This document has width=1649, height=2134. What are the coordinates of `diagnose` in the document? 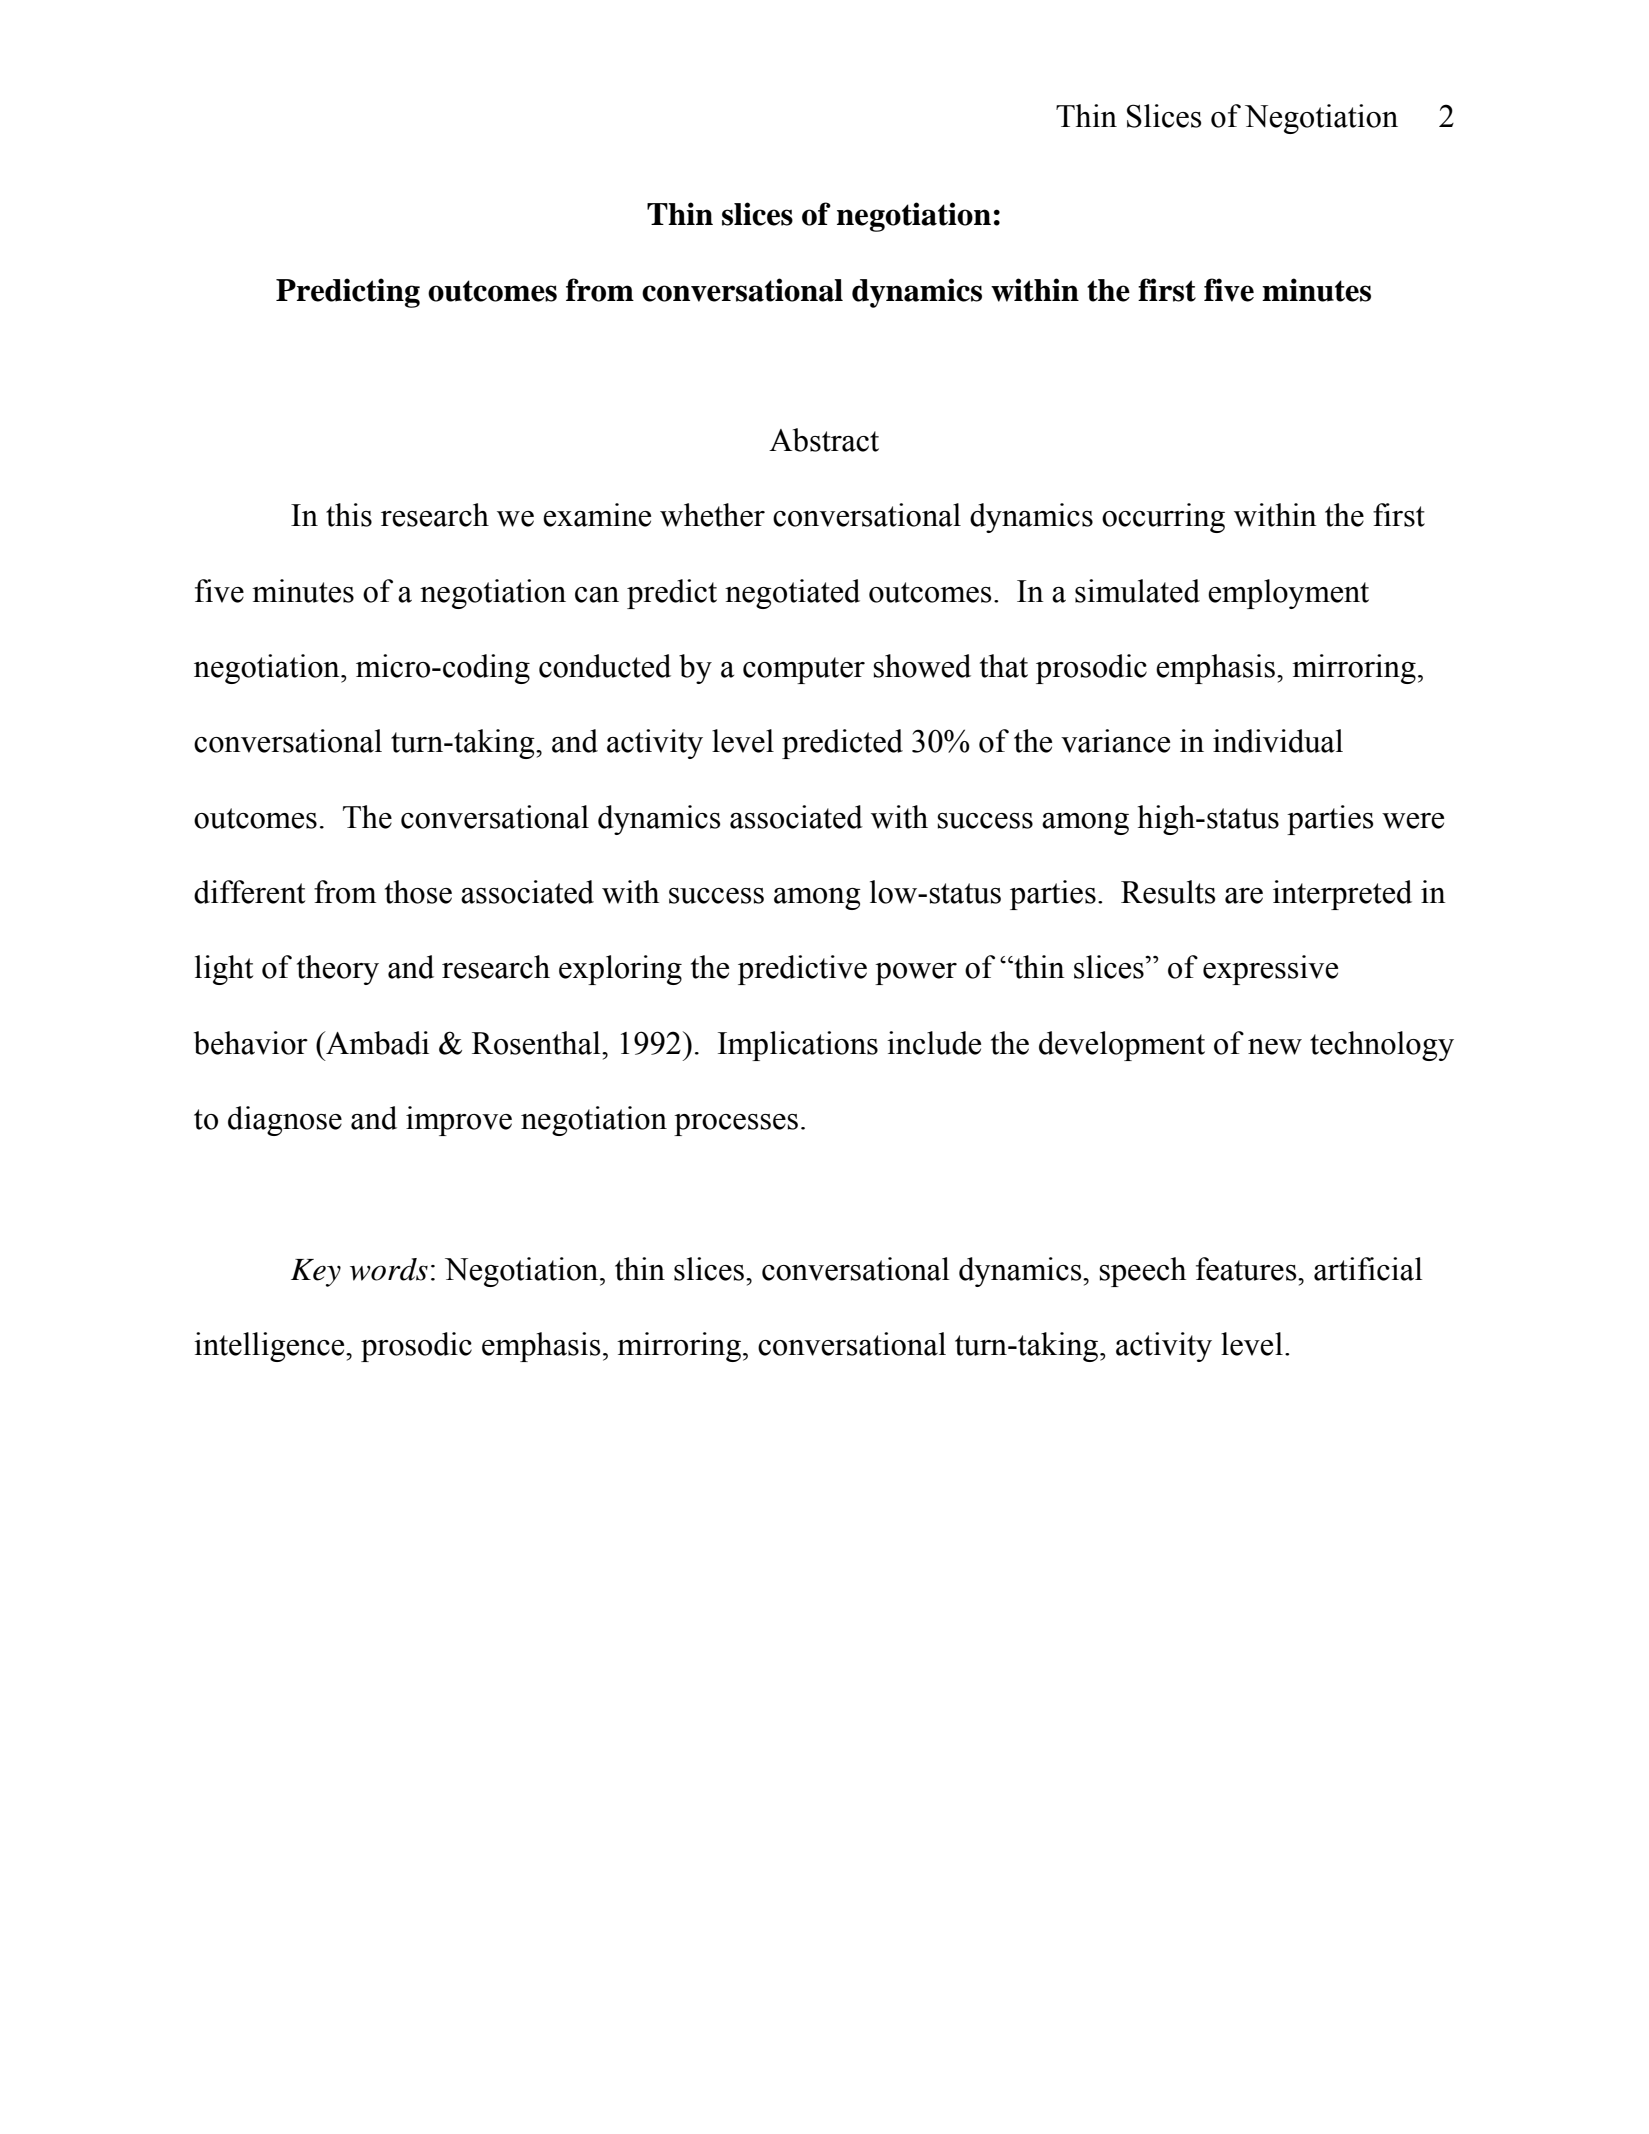 It's located at (285, 1121).
